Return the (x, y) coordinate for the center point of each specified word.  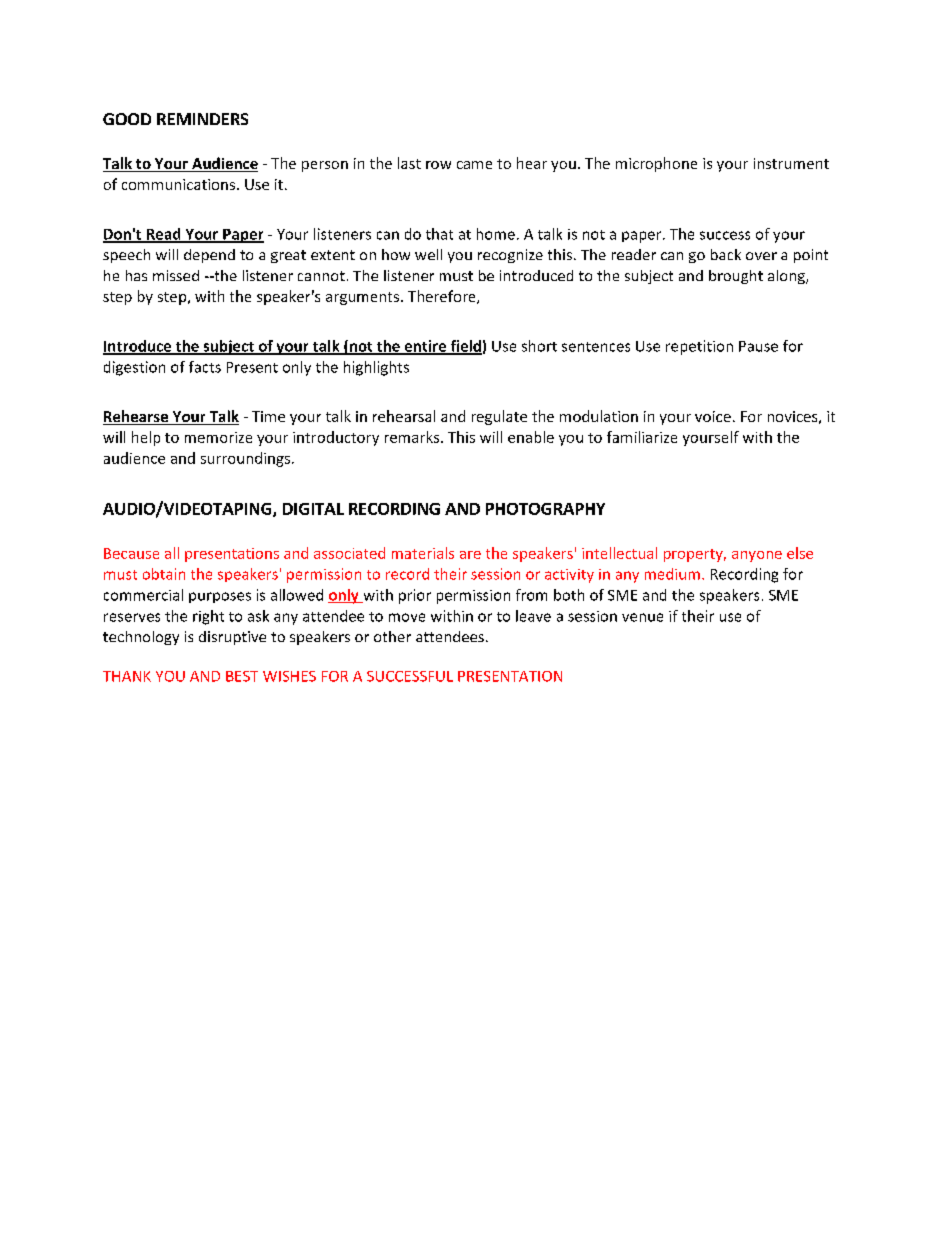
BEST (242, 676)
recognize (510, 256)
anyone (757, 556)
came (474, 165)
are (470, 555)
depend (209, 256)
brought (736, 277)
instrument (791, 163)
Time (268, 416)
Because (131, 553)
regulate (499, 417)
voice (713, 416)
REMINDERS (202, 119)
